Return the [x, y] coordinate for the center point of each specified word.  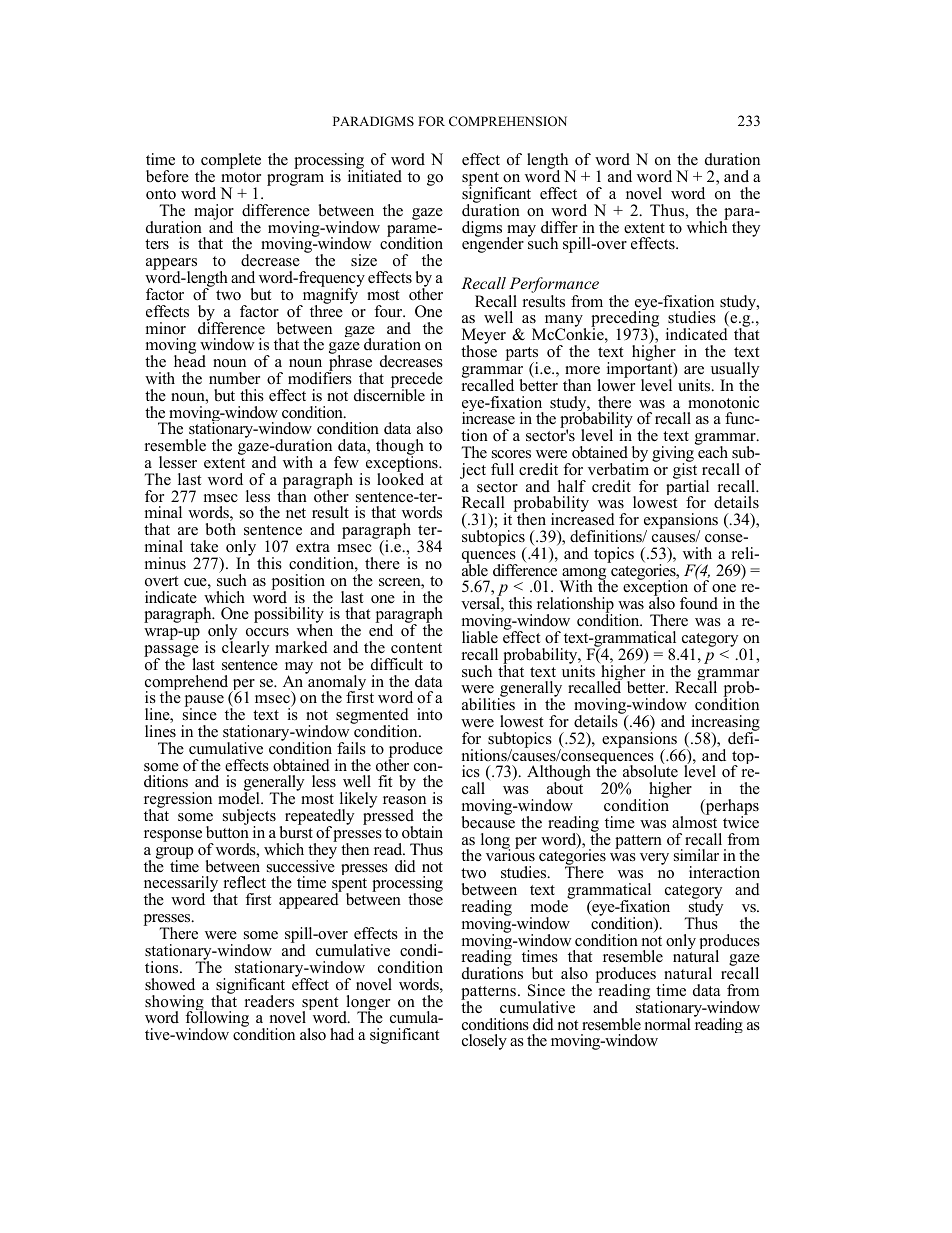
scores [511, 454]
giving [673, 455]
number [234, 378]
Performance [554, 286]
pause [204, 702]
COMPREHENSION [508, 121]
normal [668, 1024]
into [429, 714]
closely [484, 1042]
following [217, 1019]
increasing [725, 724]
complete [230, 162]
